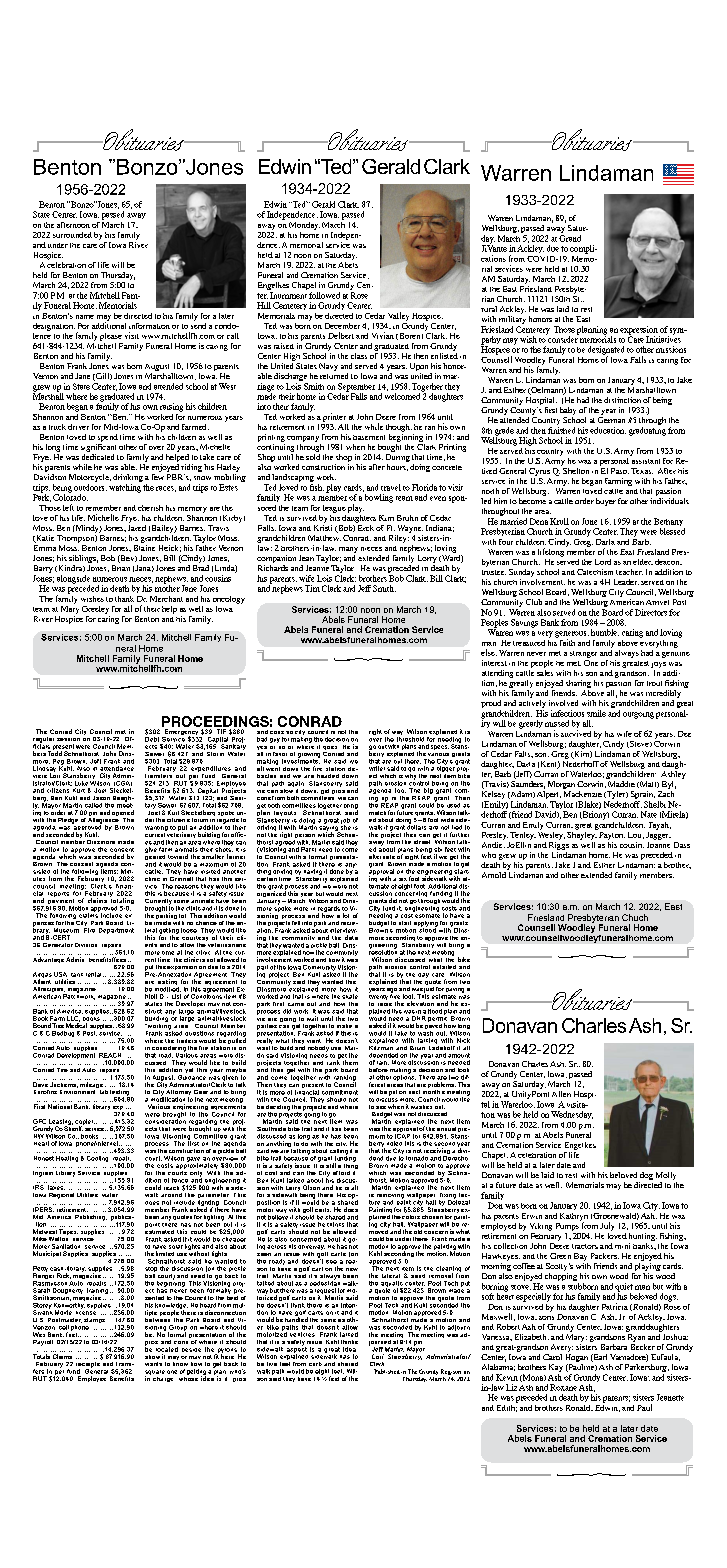  I want to click on Initiatives, so click(663, 338).
